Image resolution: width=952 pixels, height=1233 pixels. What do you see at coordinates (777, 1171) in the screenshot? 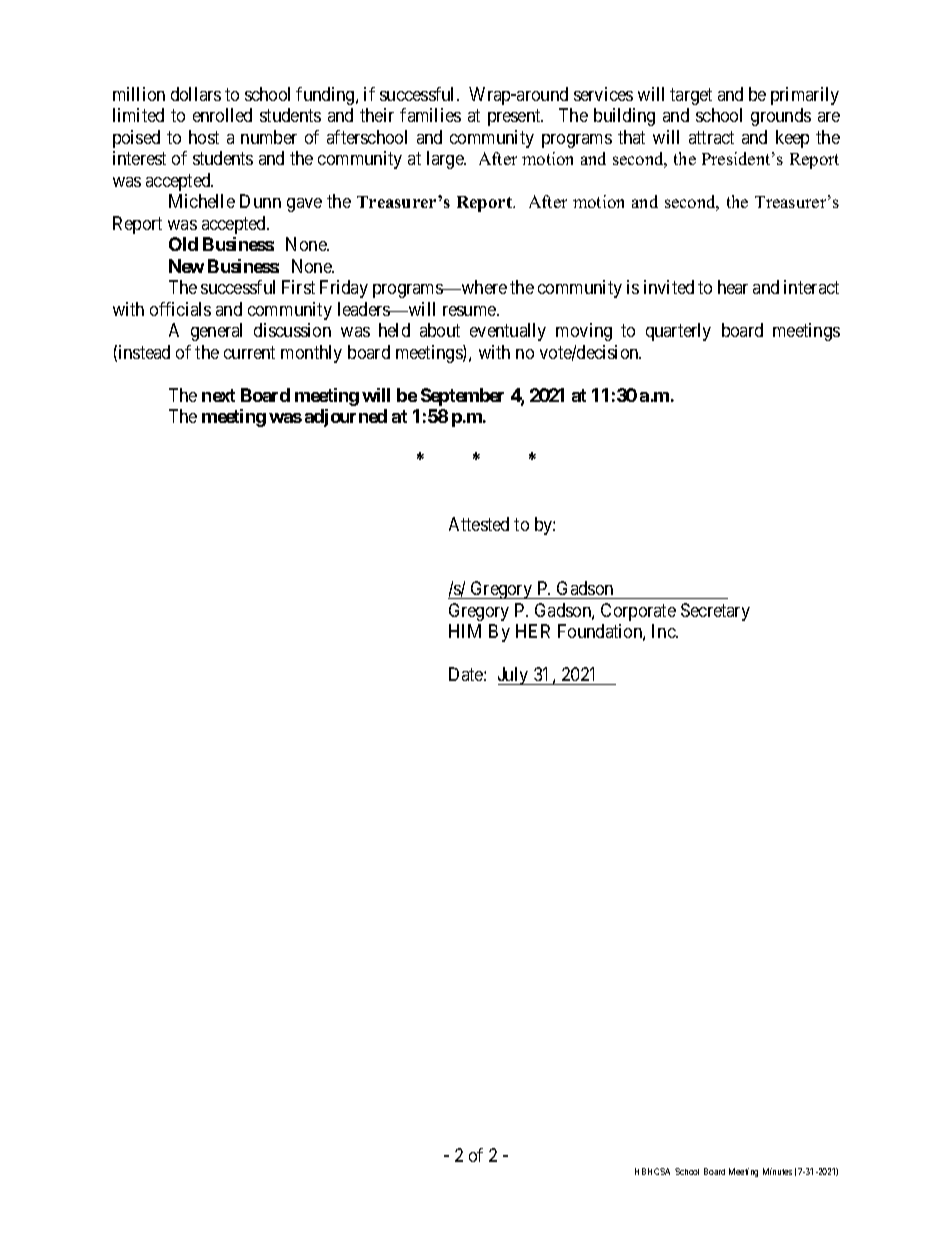
I see `Minutes` at bounding box center [777, 1171].
